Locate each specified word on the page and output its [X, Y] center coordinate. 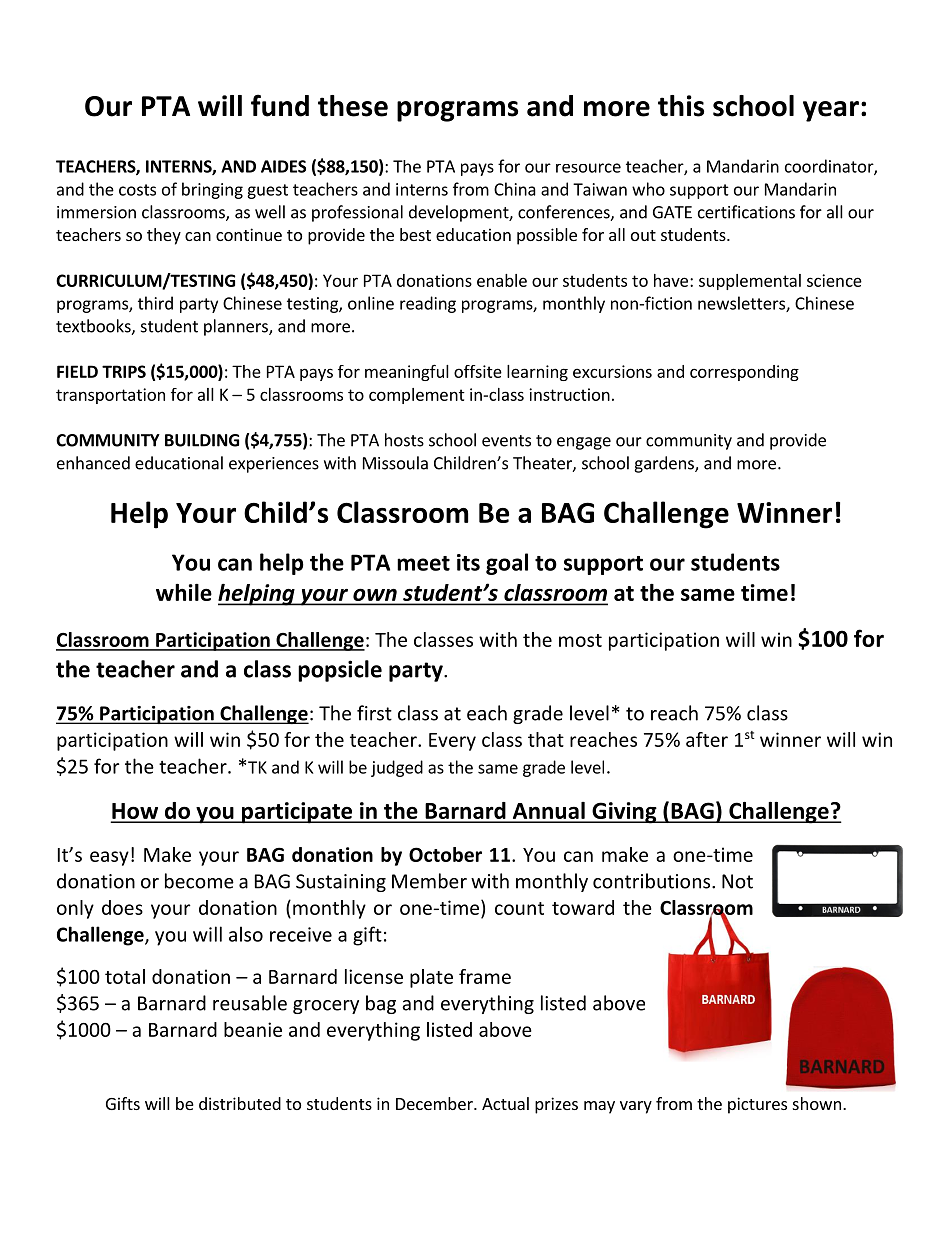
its [468, 562]
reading [428, 304]
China [515, 189]
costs [137, 190]
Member [429, 881]
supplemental [750, 282]
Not [737, 881]
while [184, 592]
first [374, 713]
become [199, 881]
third [155, 303]
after [707, 739]
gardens [665, 464]
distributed [240, 1103]
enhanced [93, 463]
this [681, 106]
